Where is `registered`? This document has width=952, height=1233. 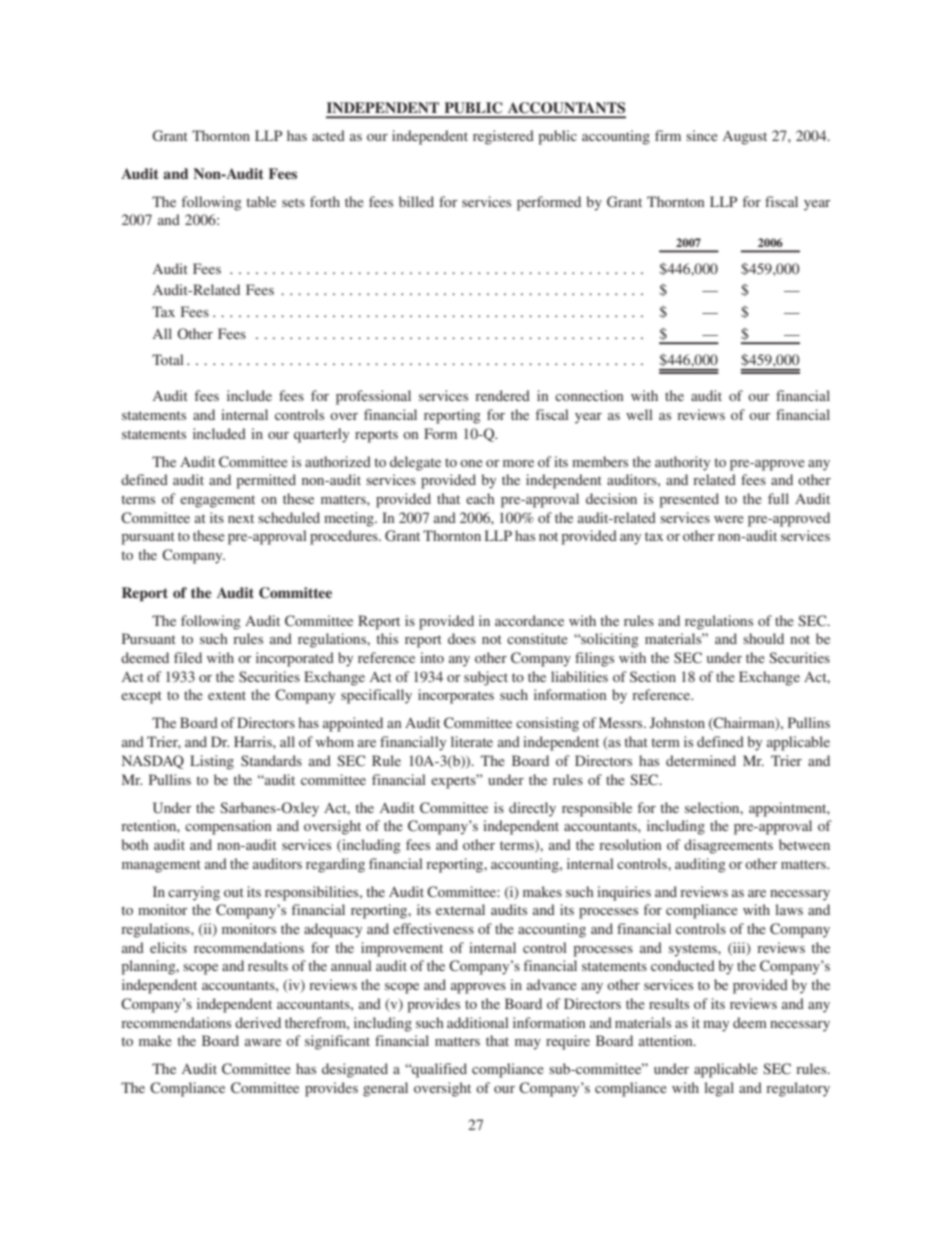 registered is located at coordinates (503, 137).
